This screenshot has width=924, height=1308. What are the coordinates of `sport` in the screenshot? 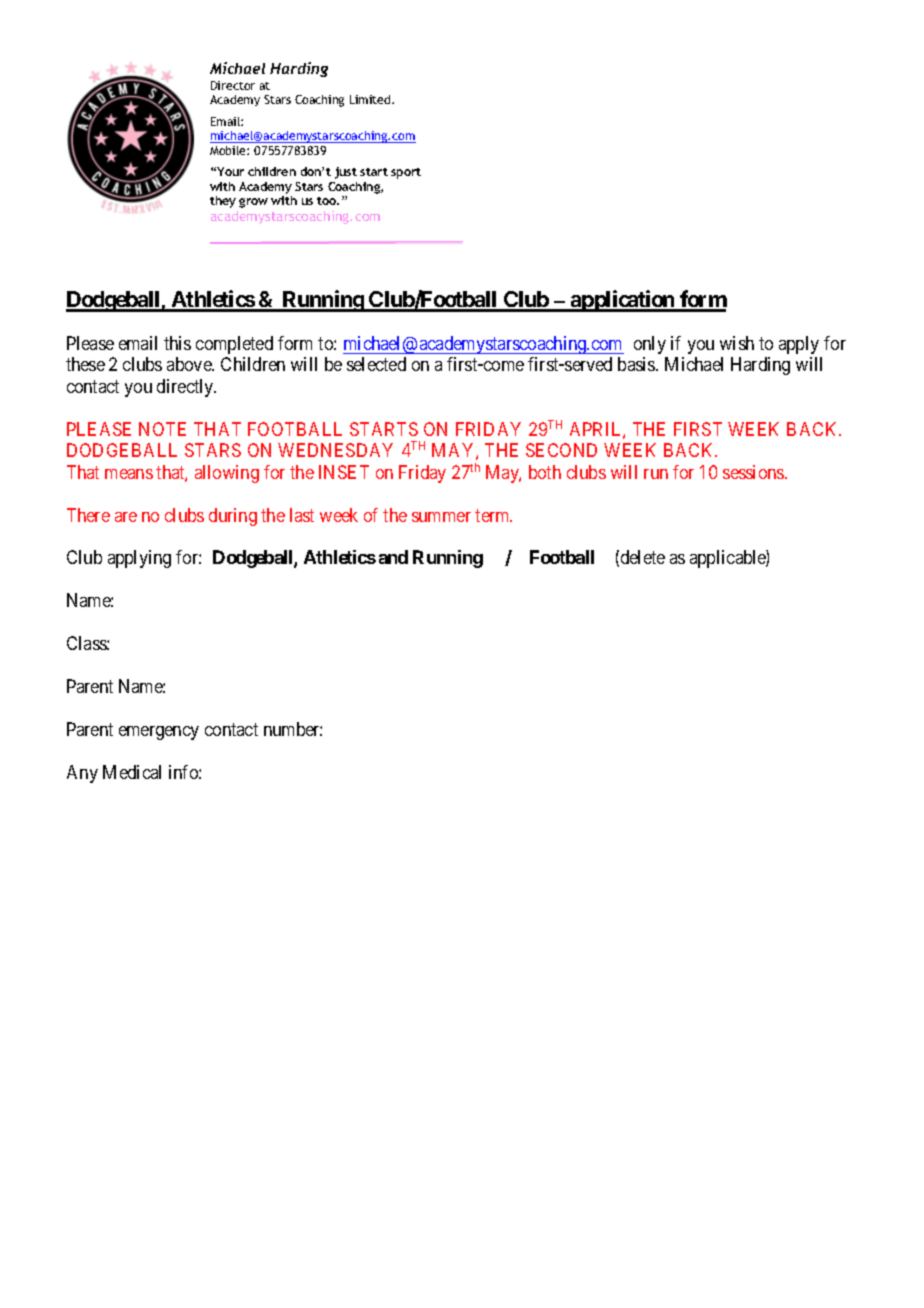 It's located at (406, 173).
